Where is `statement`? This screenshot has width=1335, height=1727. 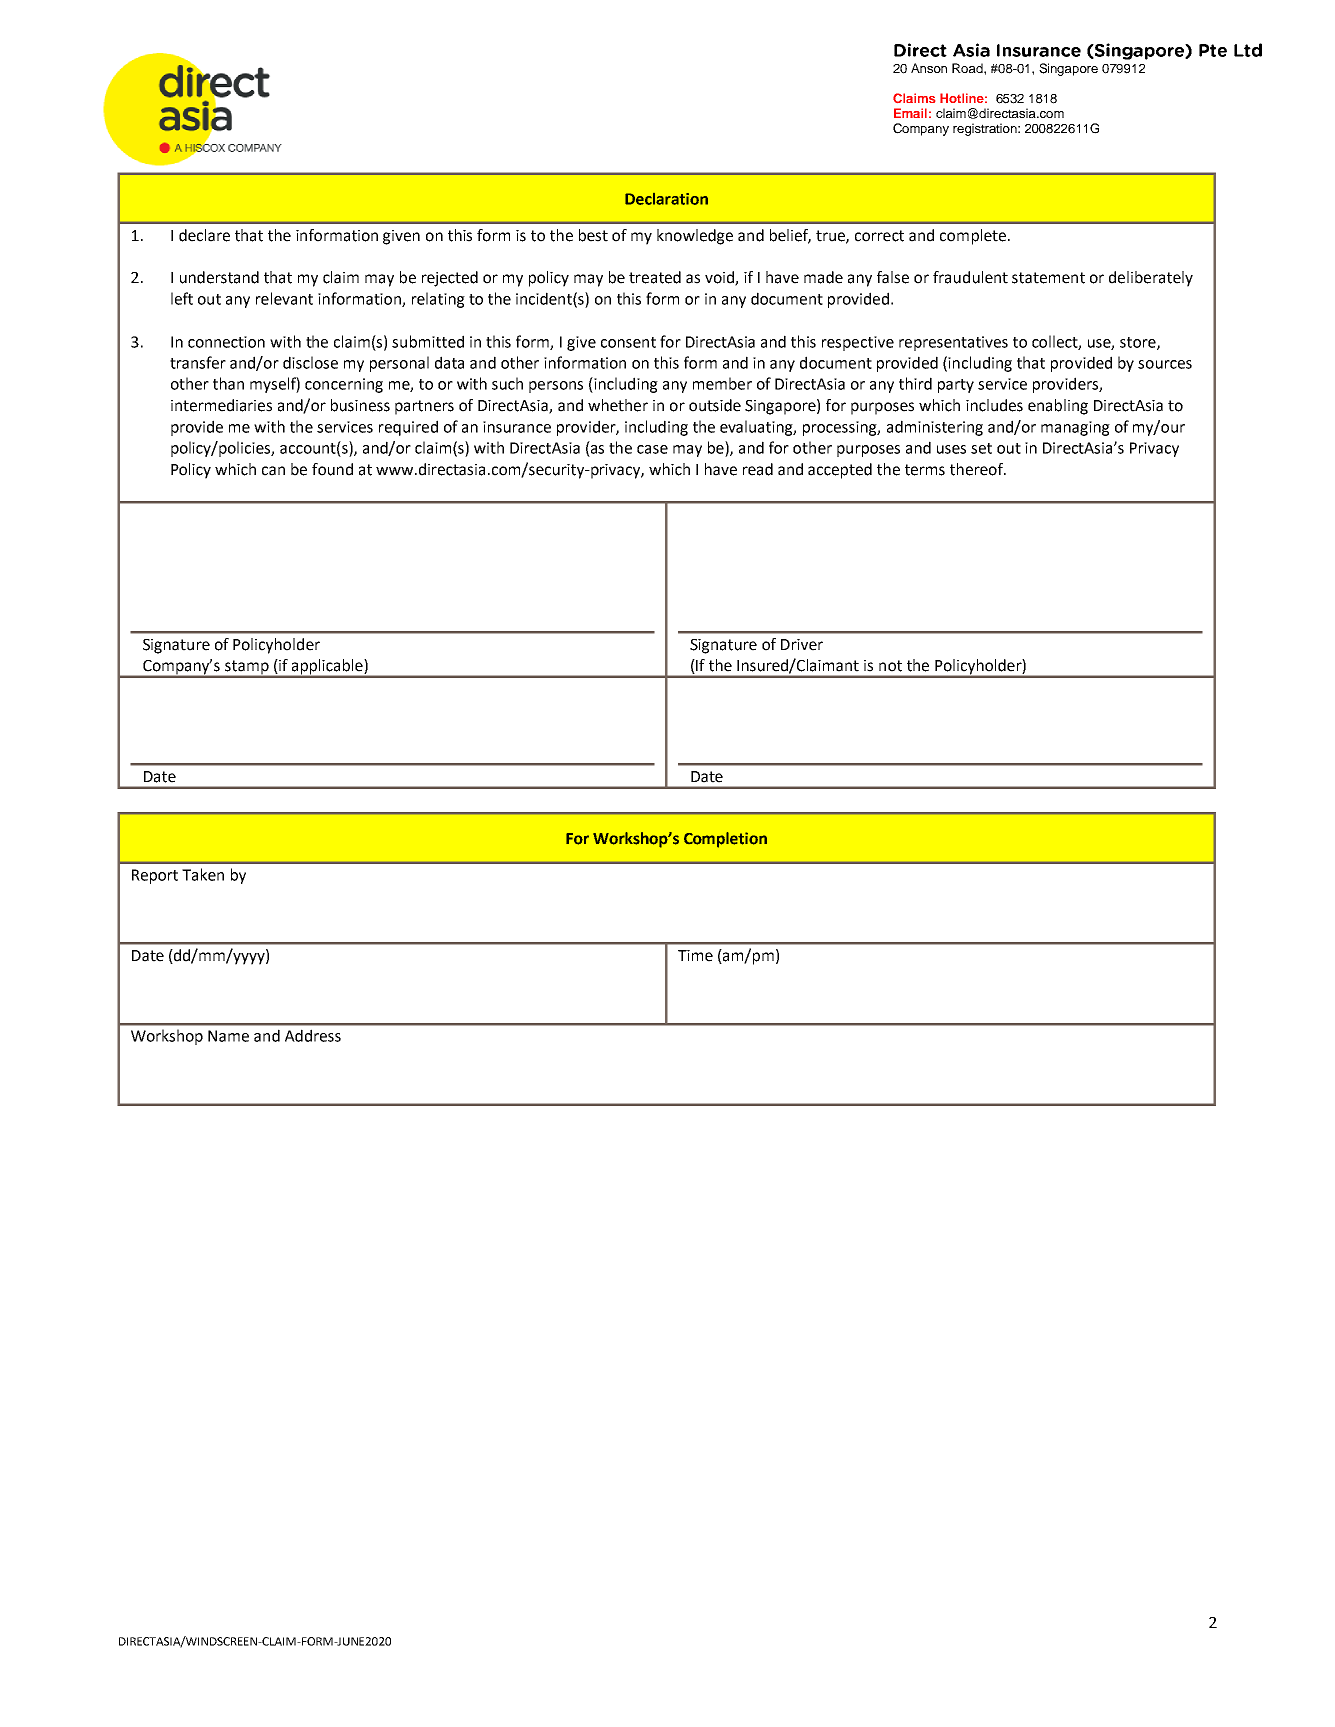
statement is located at coordinates (1048, 278).
